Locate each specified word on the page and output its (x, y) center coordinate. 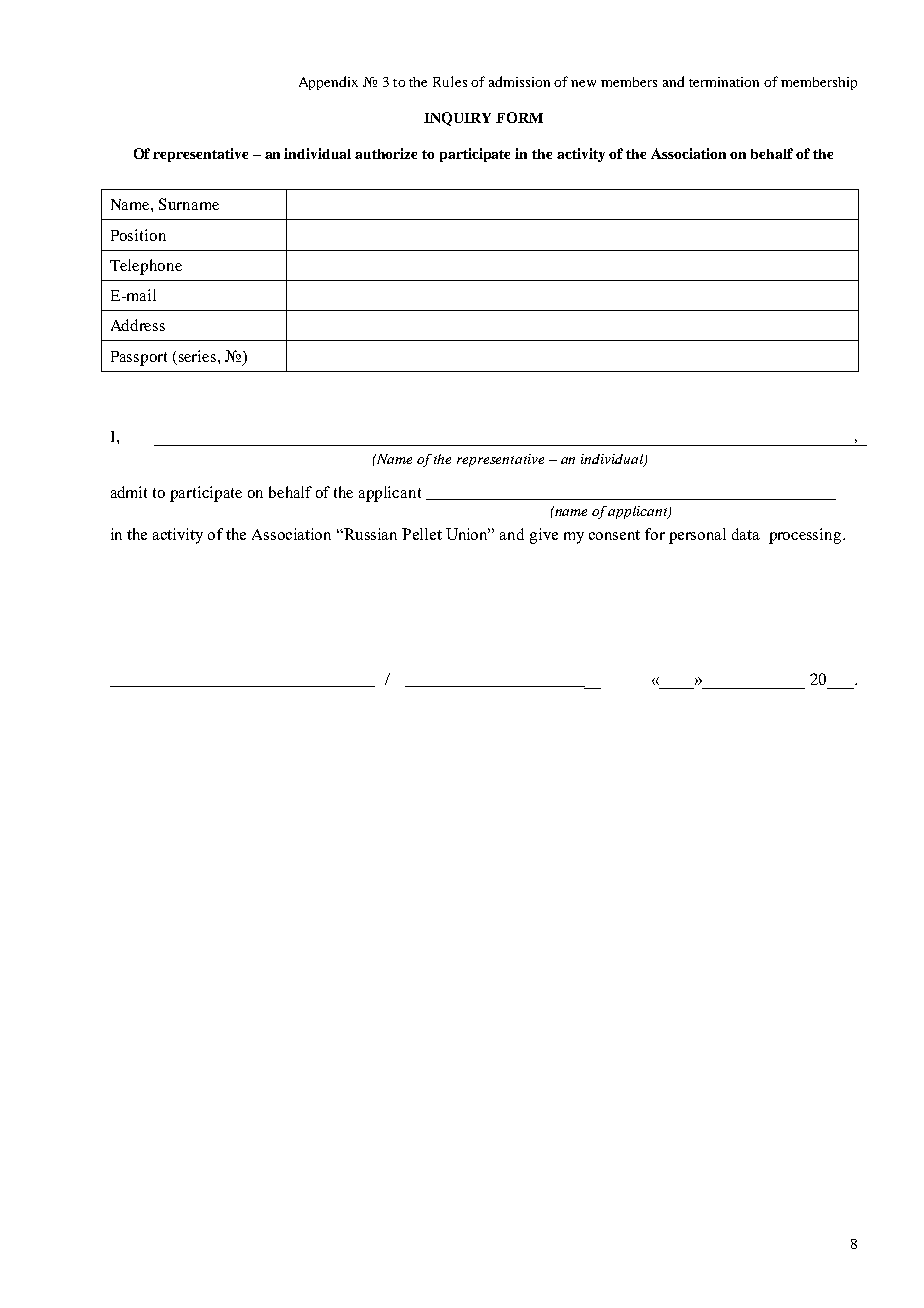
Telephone (146, 267)
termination (724, 82)
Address (138, 325)
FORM (519, 117)
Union (468, 534)
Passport (139, 358)
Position (138, 235)
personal (697, 536)
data (746, 534)
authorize (386, 153)
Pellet (422, 534)
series (199, 356)
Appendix (328, 83)
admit (129, 492)
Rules (450, 81)
